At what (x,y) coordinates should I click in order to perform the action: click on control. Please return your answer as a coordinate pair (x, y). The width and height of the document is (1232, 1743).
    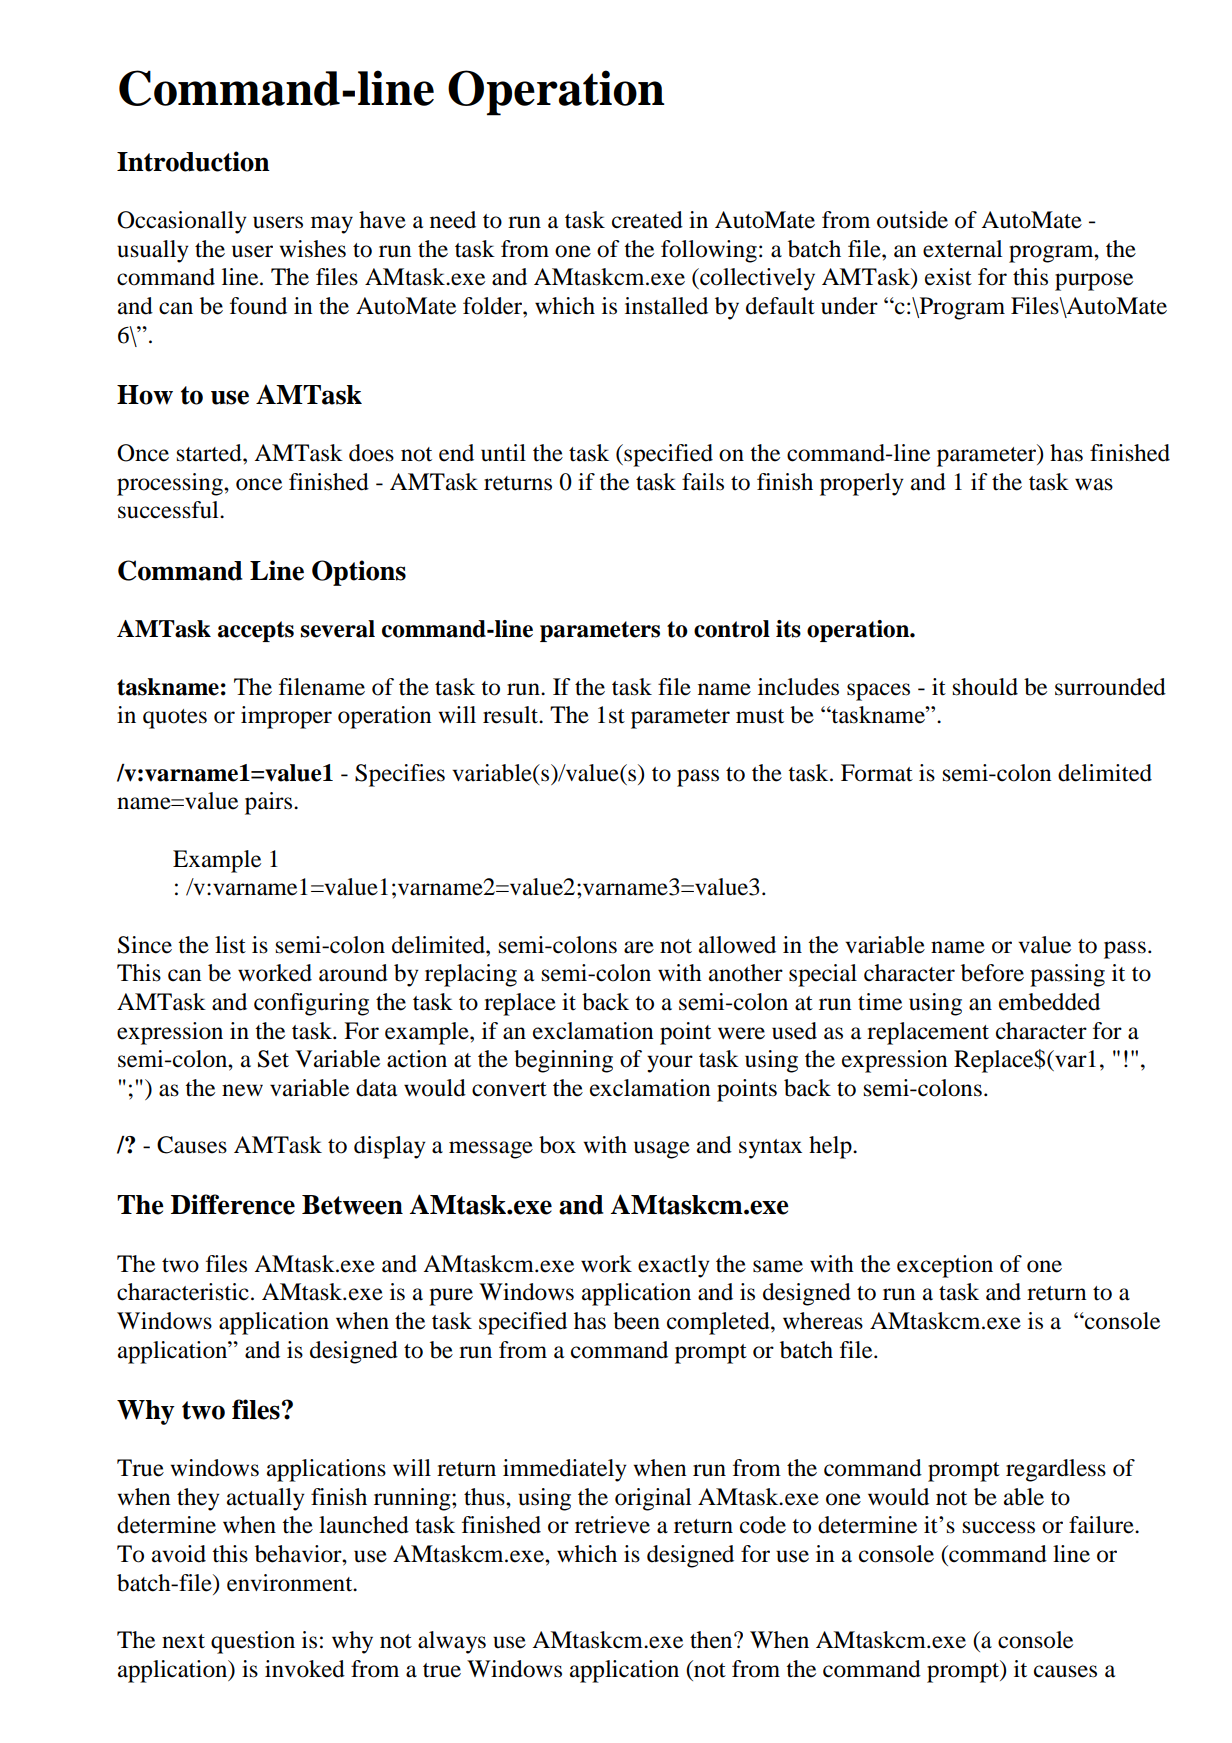
    Looking at the image, I should click on (732, 629).
